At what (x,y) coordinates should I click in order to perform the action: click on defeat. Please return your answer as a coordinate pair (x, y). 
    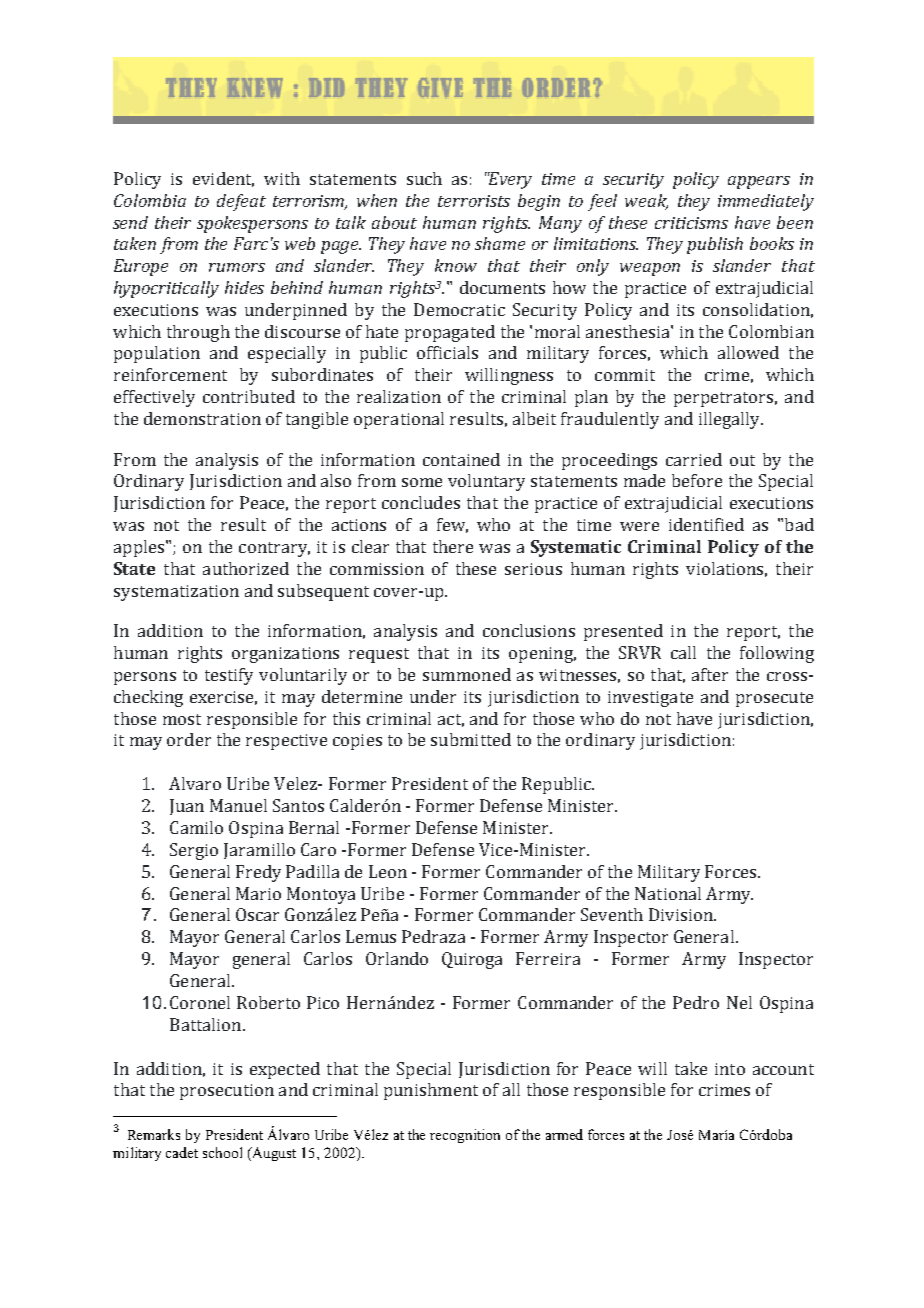
    Looking at the image, I should click on (241, 202).
